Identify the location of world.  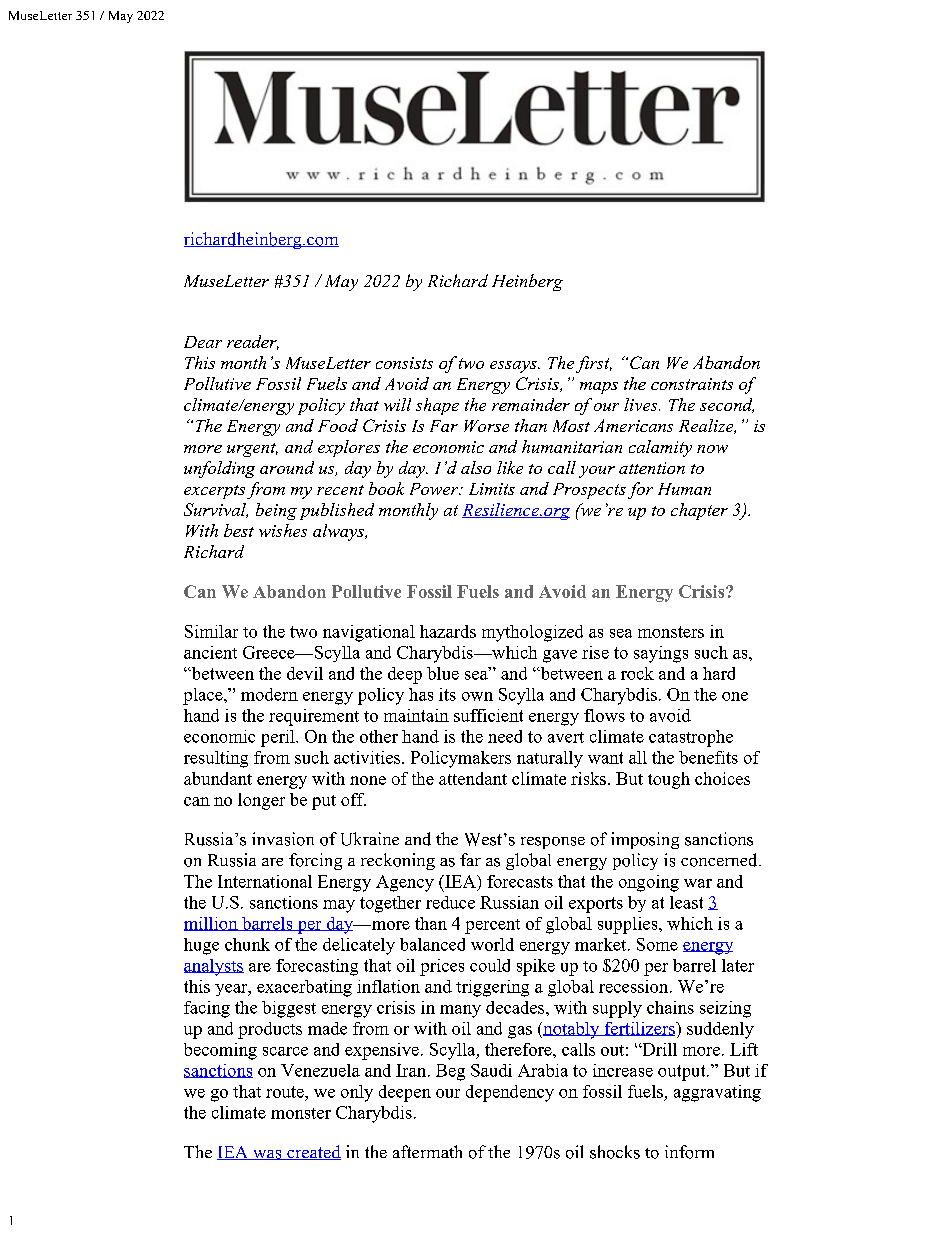
(492, 944).
